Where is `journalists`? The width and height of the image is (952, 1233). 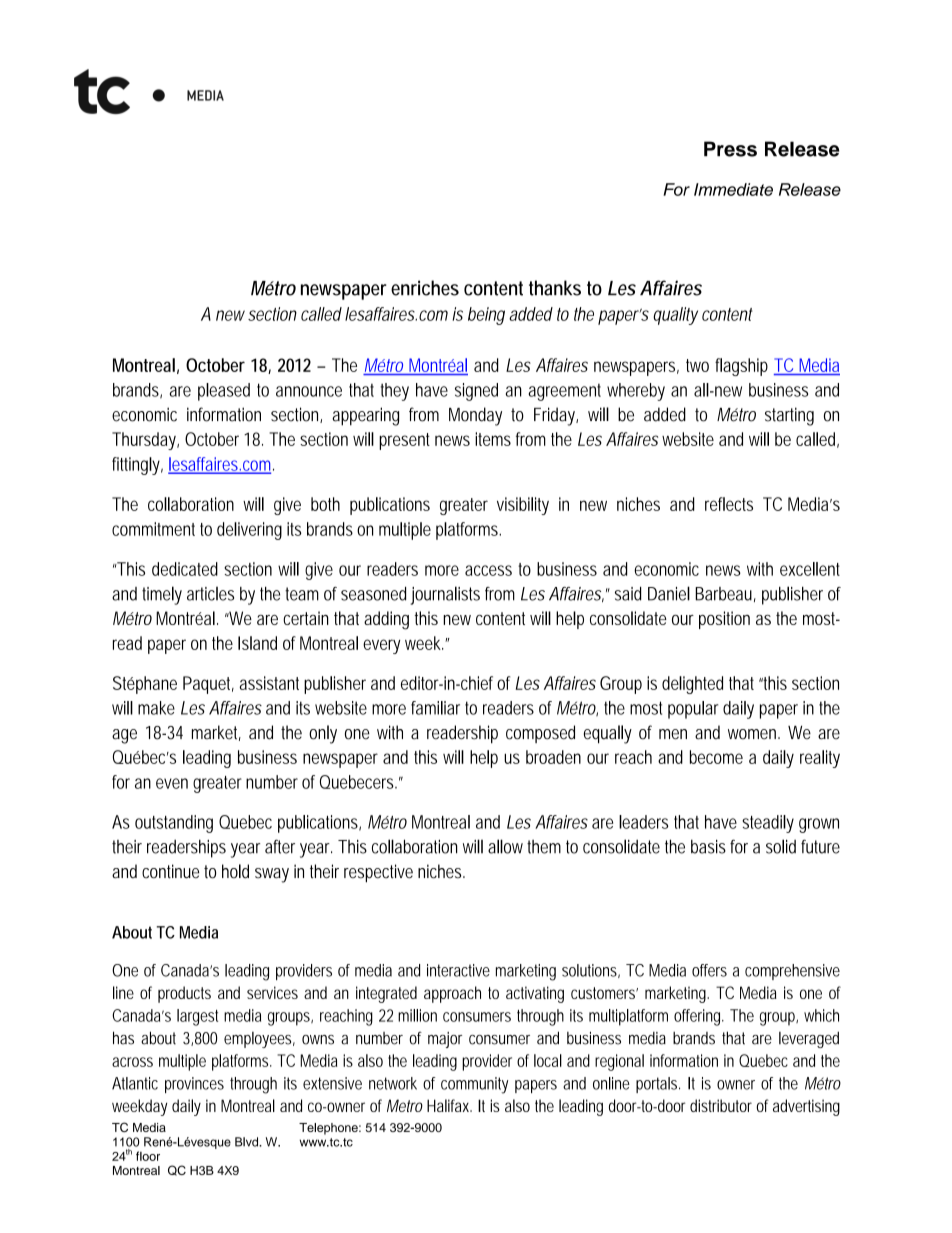 journalists is located at coordinates (445, 595).
